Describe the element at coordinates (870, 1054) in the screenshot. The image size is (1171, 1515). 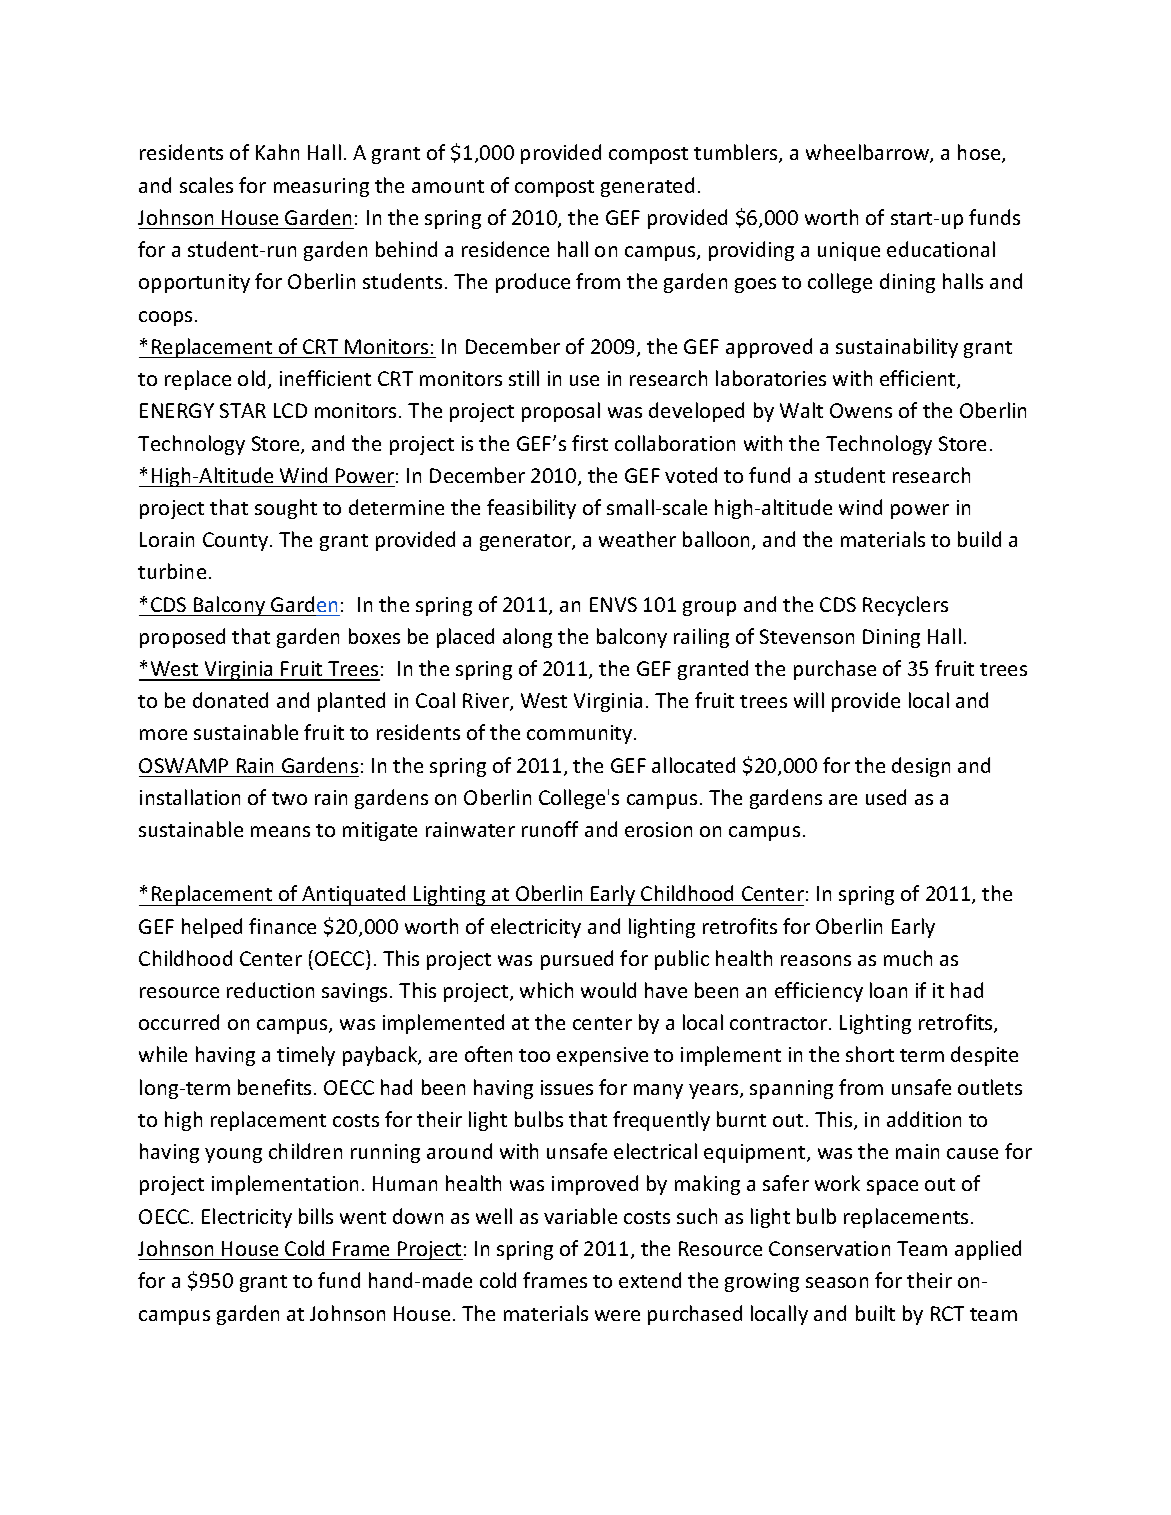
I see `short` at that location.
